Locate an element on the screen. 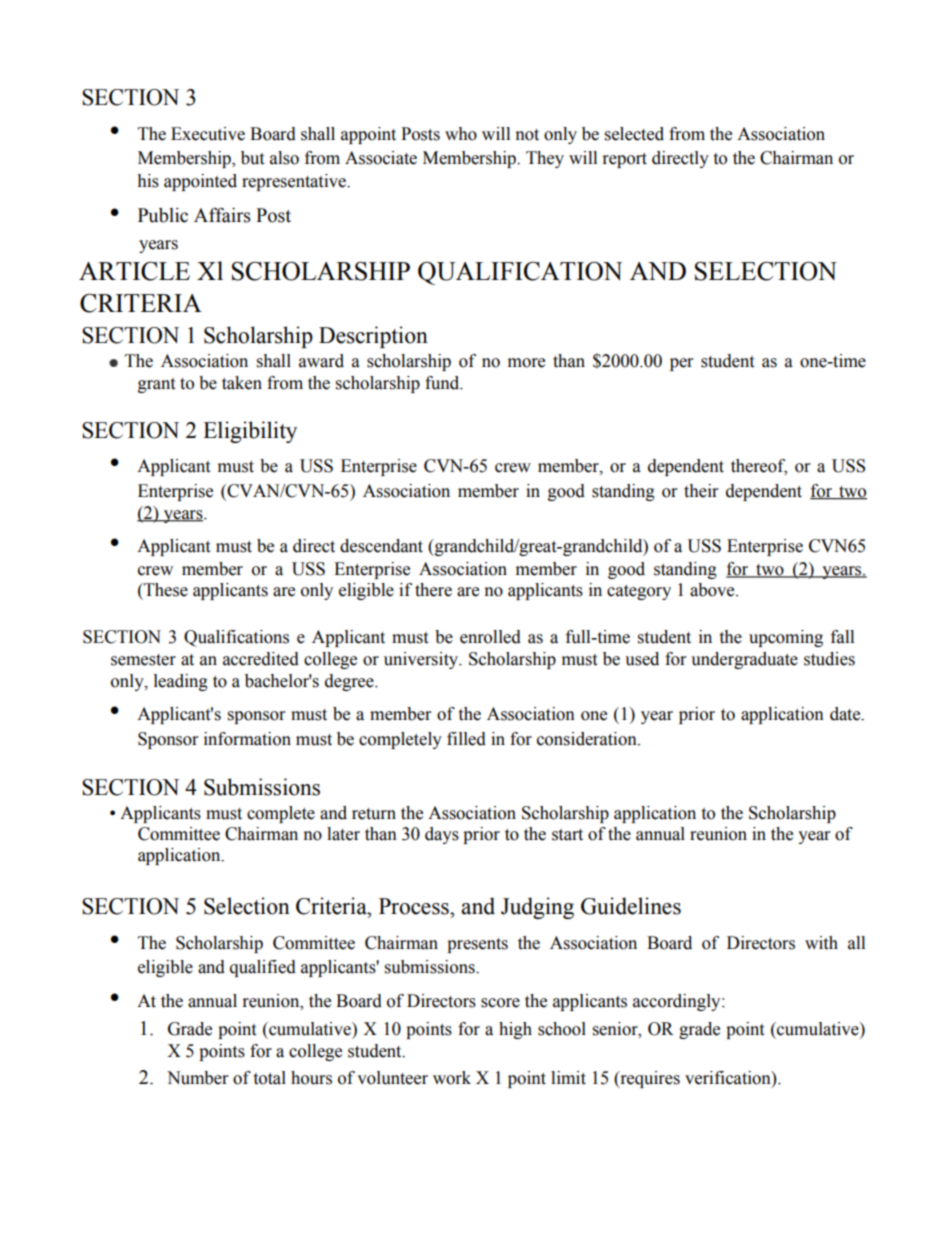 This screenshot has width=952, height=1233. filled is located at coordinates (466, 739).
